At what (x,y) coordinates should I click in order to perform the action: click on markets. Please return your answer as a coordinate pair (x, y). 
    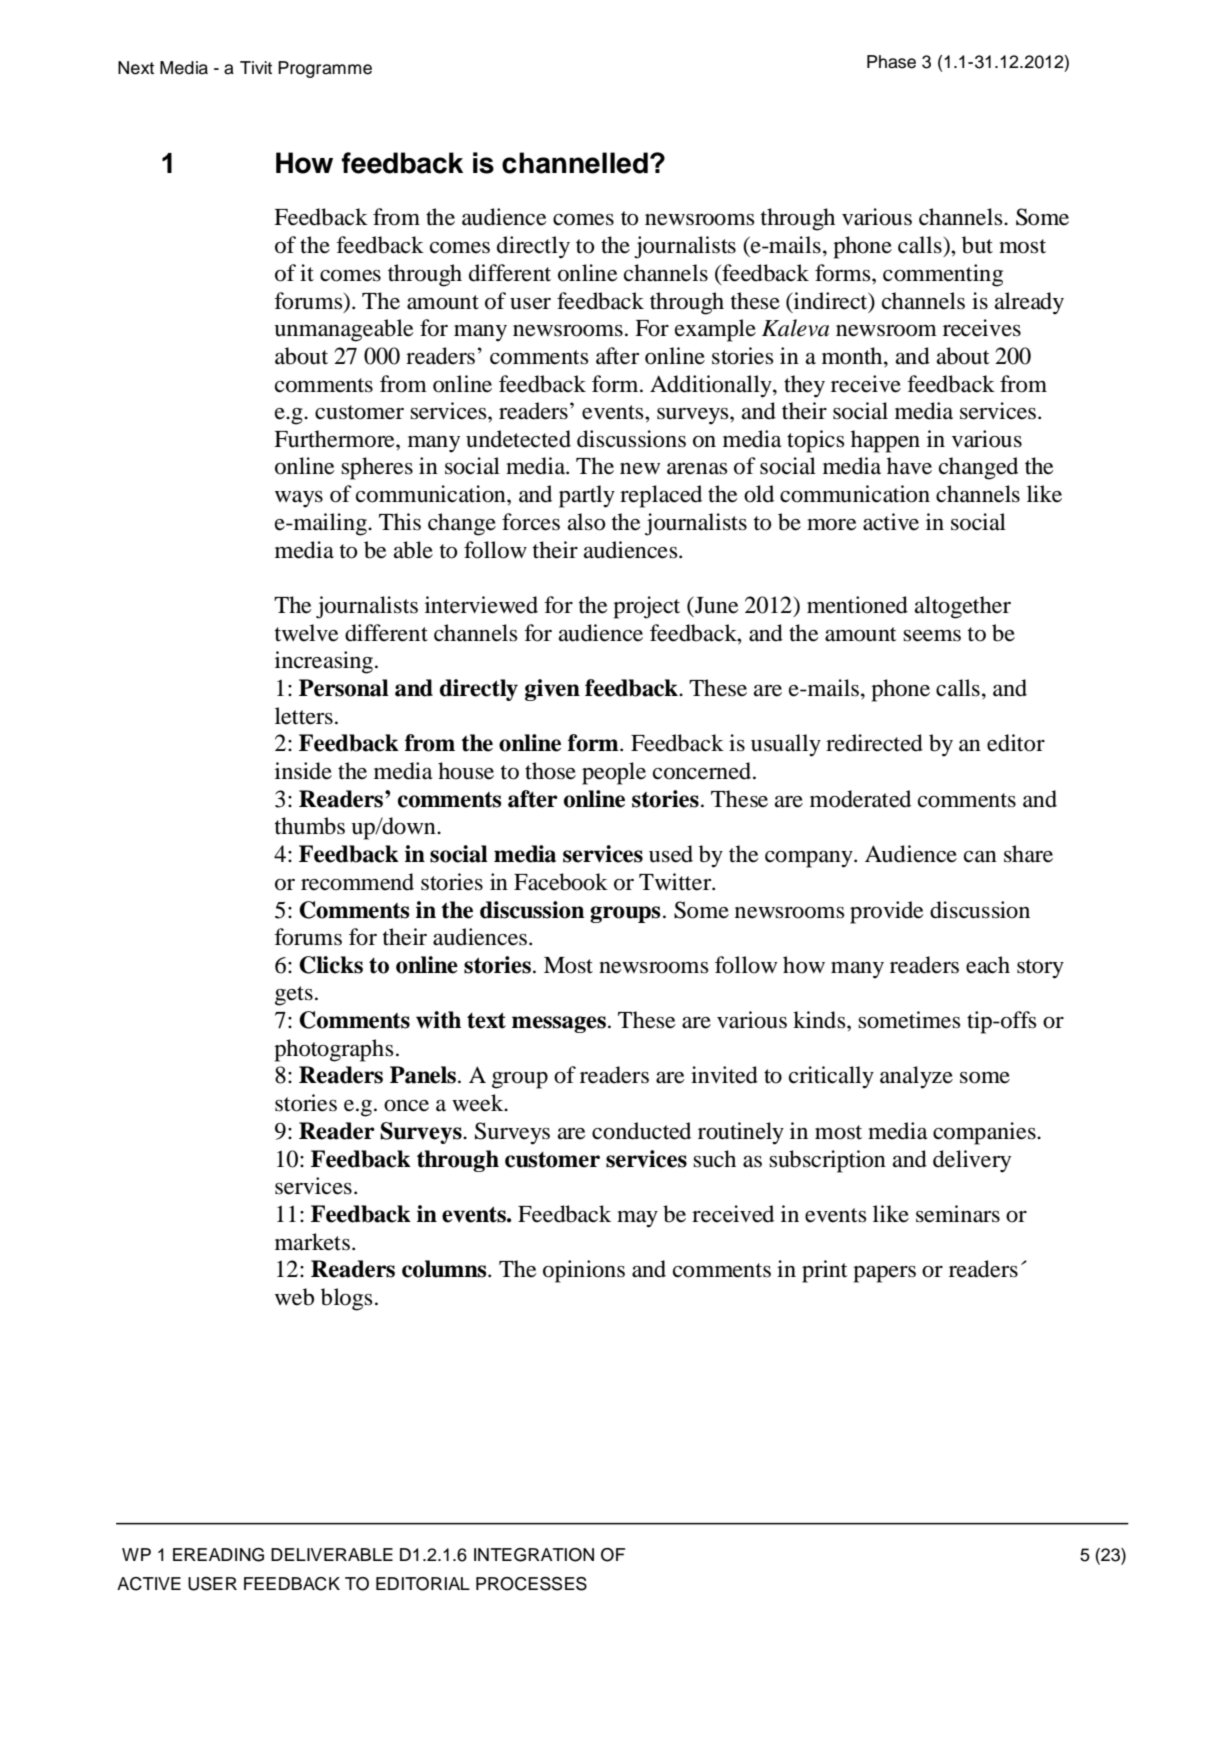
    Looking at the image, I should click on (312, 1242).
